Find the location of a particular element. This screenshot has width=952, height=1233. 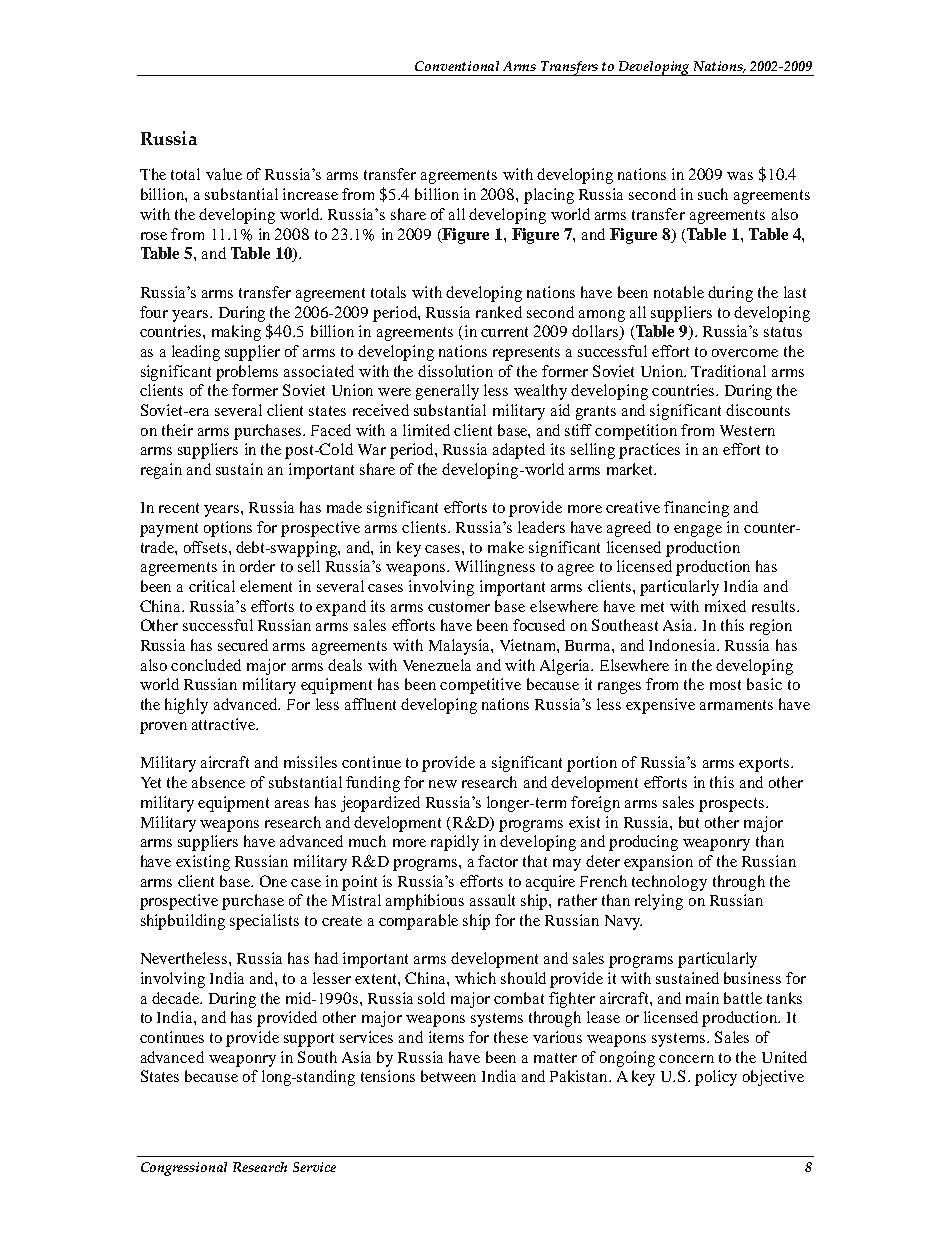

Congressional is located at coordinates (184, 1169).
